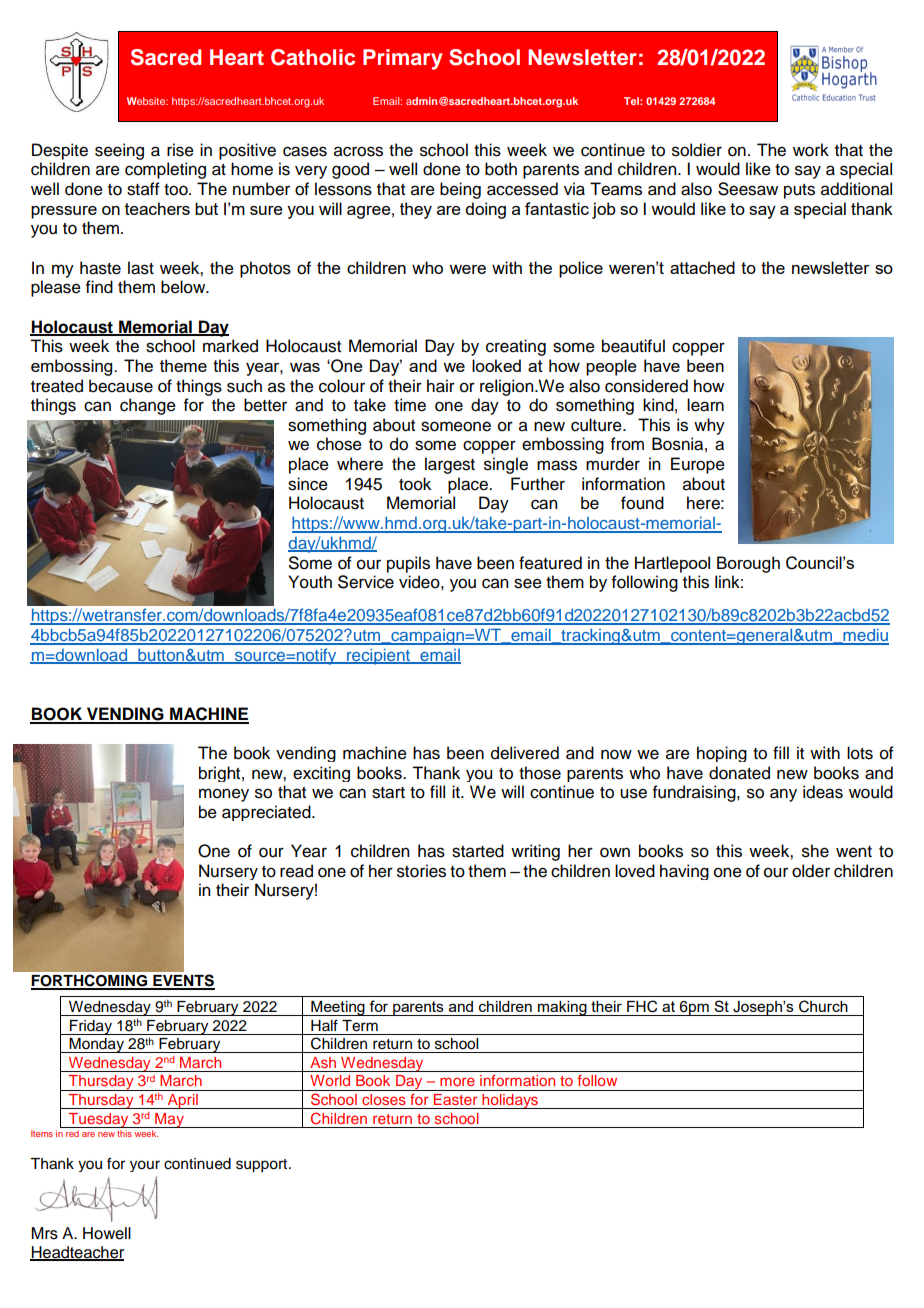  What do you see at coordinates (525, 753) in the screenshot?
I see `delivered` at bounding box center [525, 753].
